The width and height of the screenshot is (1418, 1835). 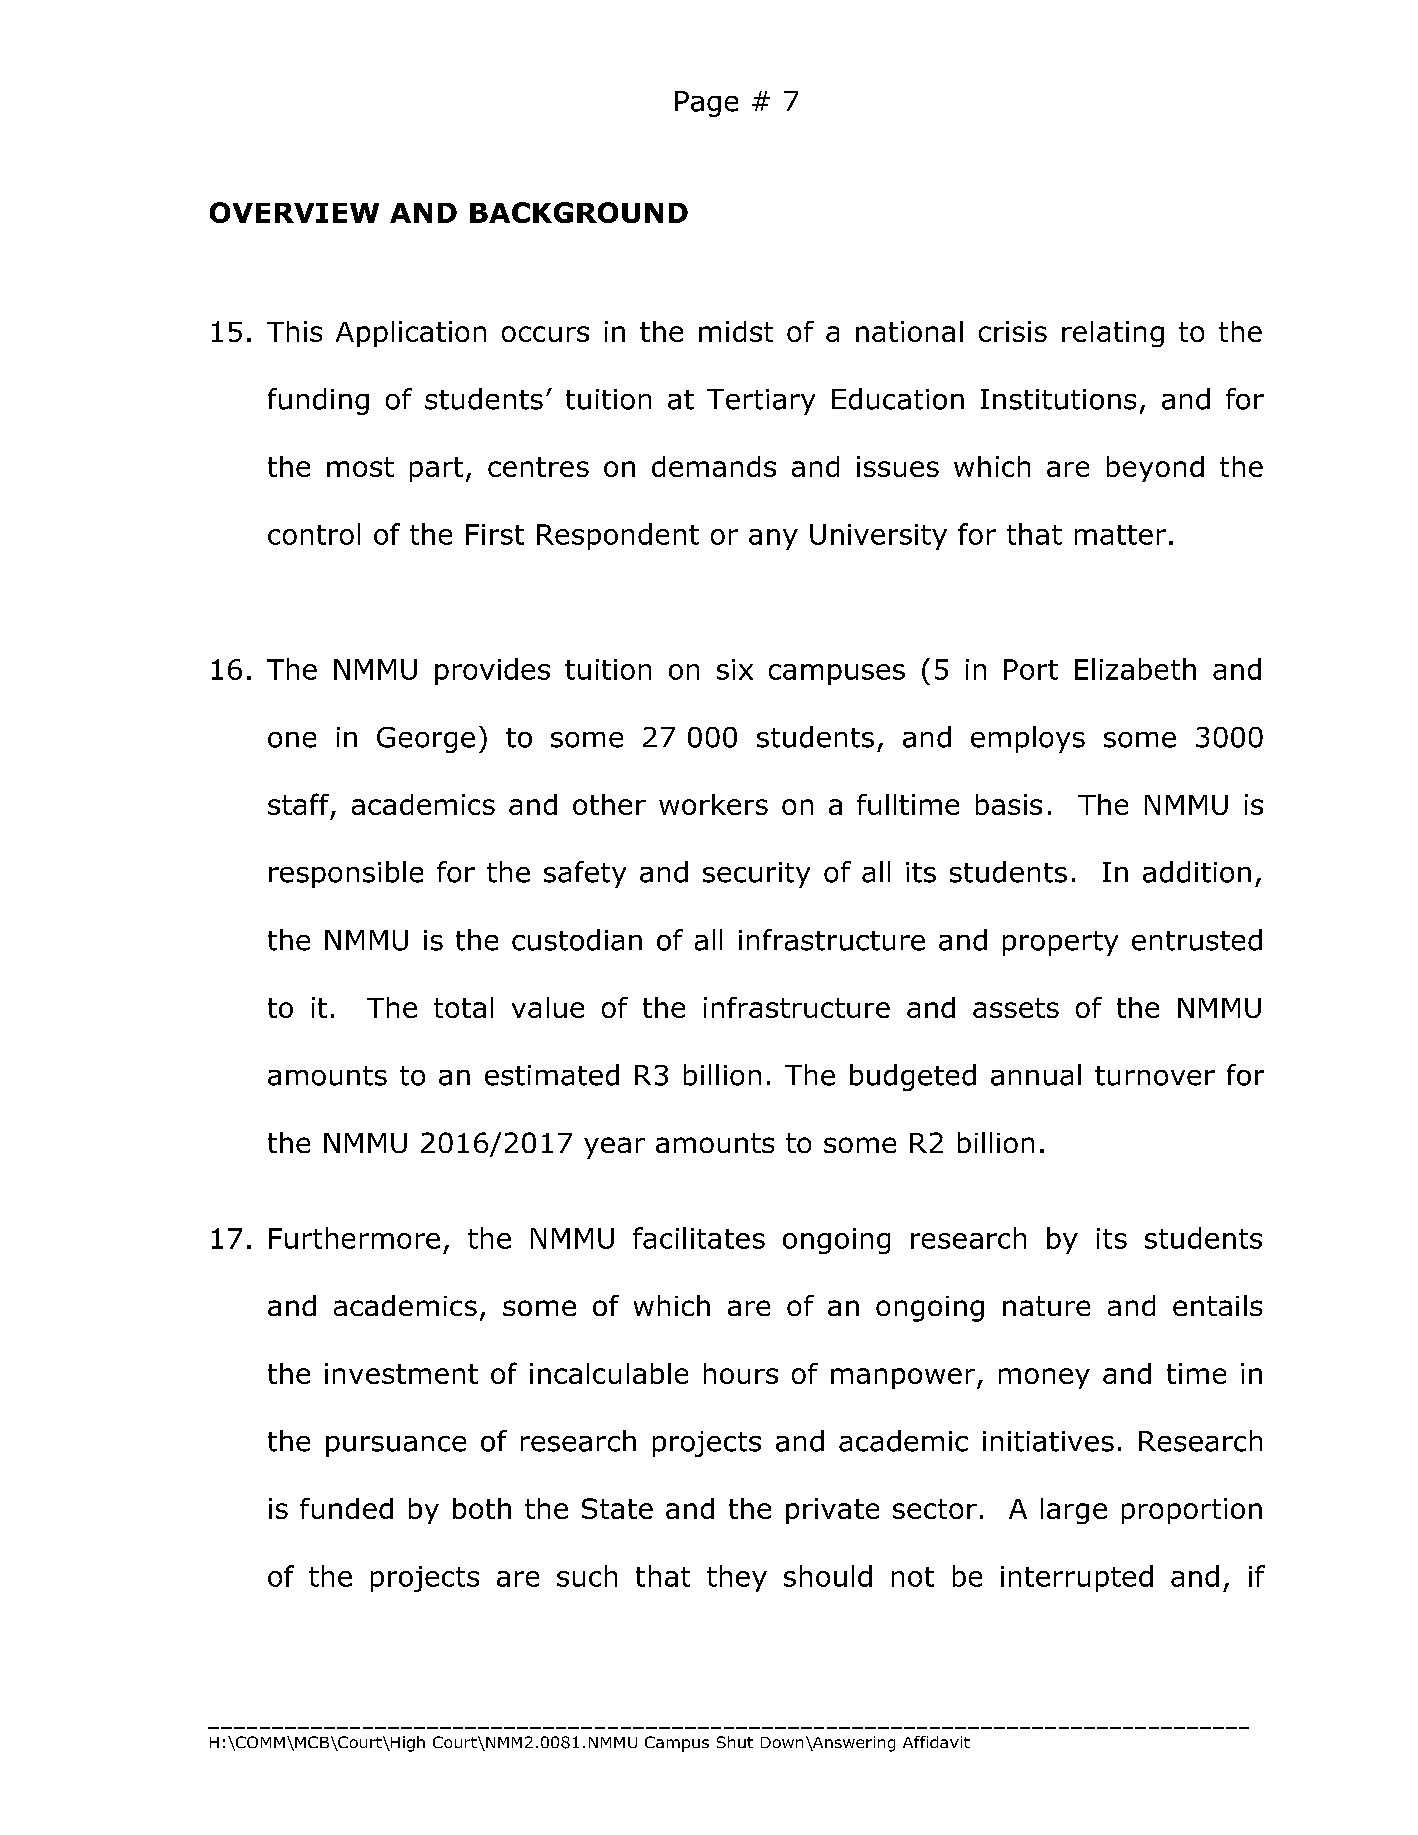 What do you see at coordinates (426, 740) in the screenshot?
I see `George` at bounding box center [426, 740].
